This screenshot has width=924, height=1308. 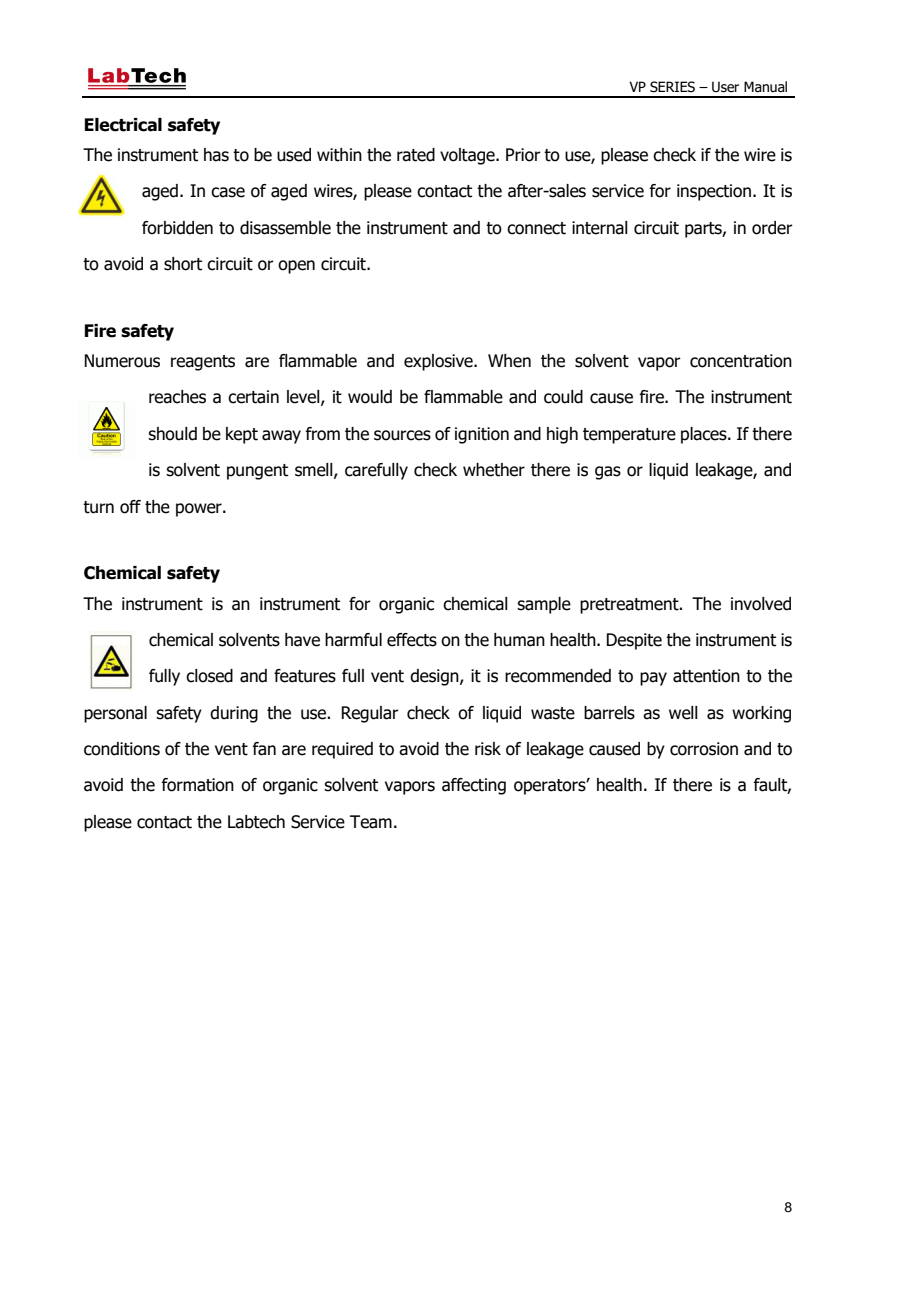 What do you see at coordinates (536, 228) in the screenshot?
I see `connect` at bounding box center [536, 228].
